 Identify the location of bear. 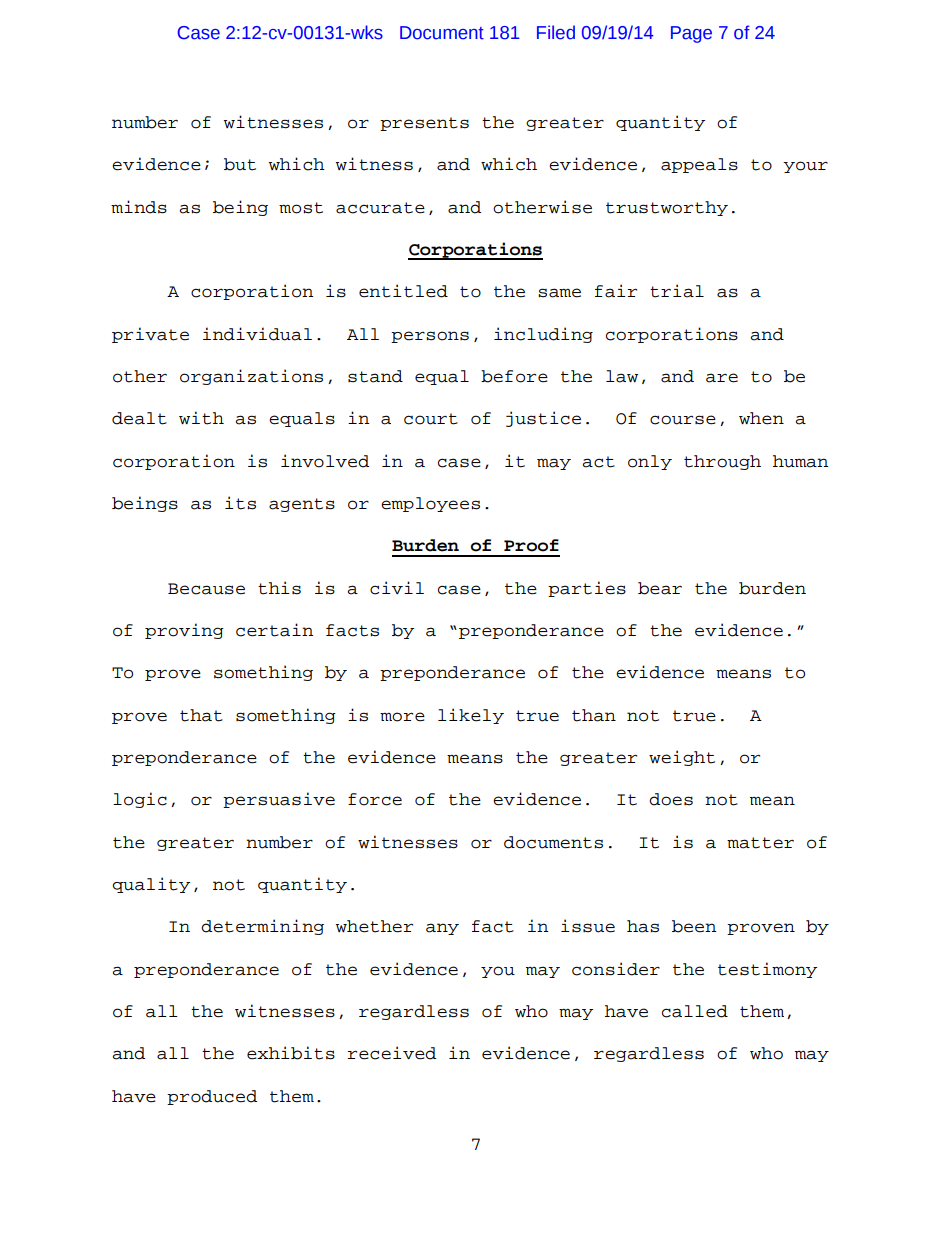
(660, 588).
